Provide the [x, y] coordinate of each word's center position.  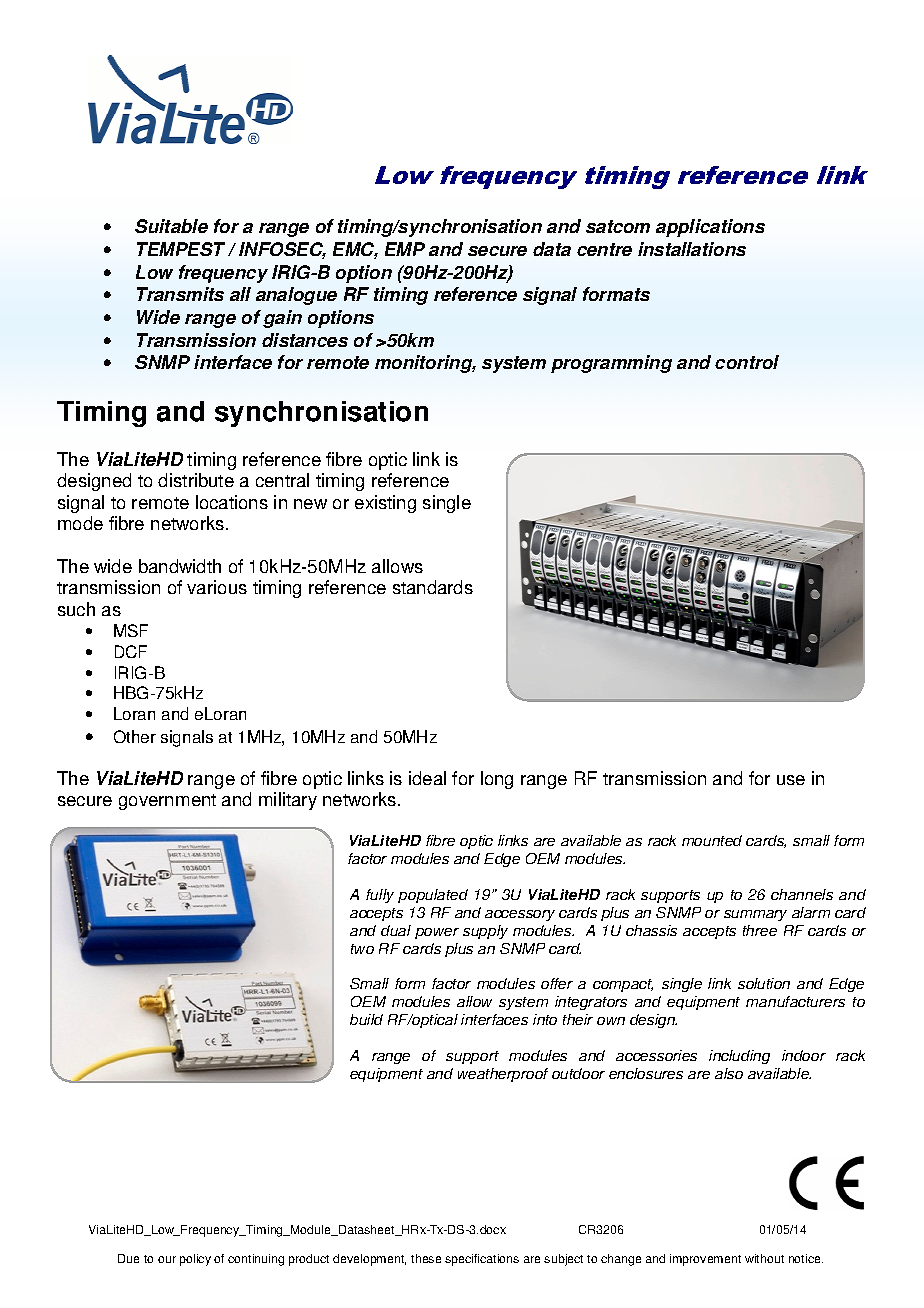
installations [692, 249]
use [791, 780]
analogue [296, 296]
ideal [427, 778]
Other [135, 736]
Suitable [171, 226]
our [167, 1259]
